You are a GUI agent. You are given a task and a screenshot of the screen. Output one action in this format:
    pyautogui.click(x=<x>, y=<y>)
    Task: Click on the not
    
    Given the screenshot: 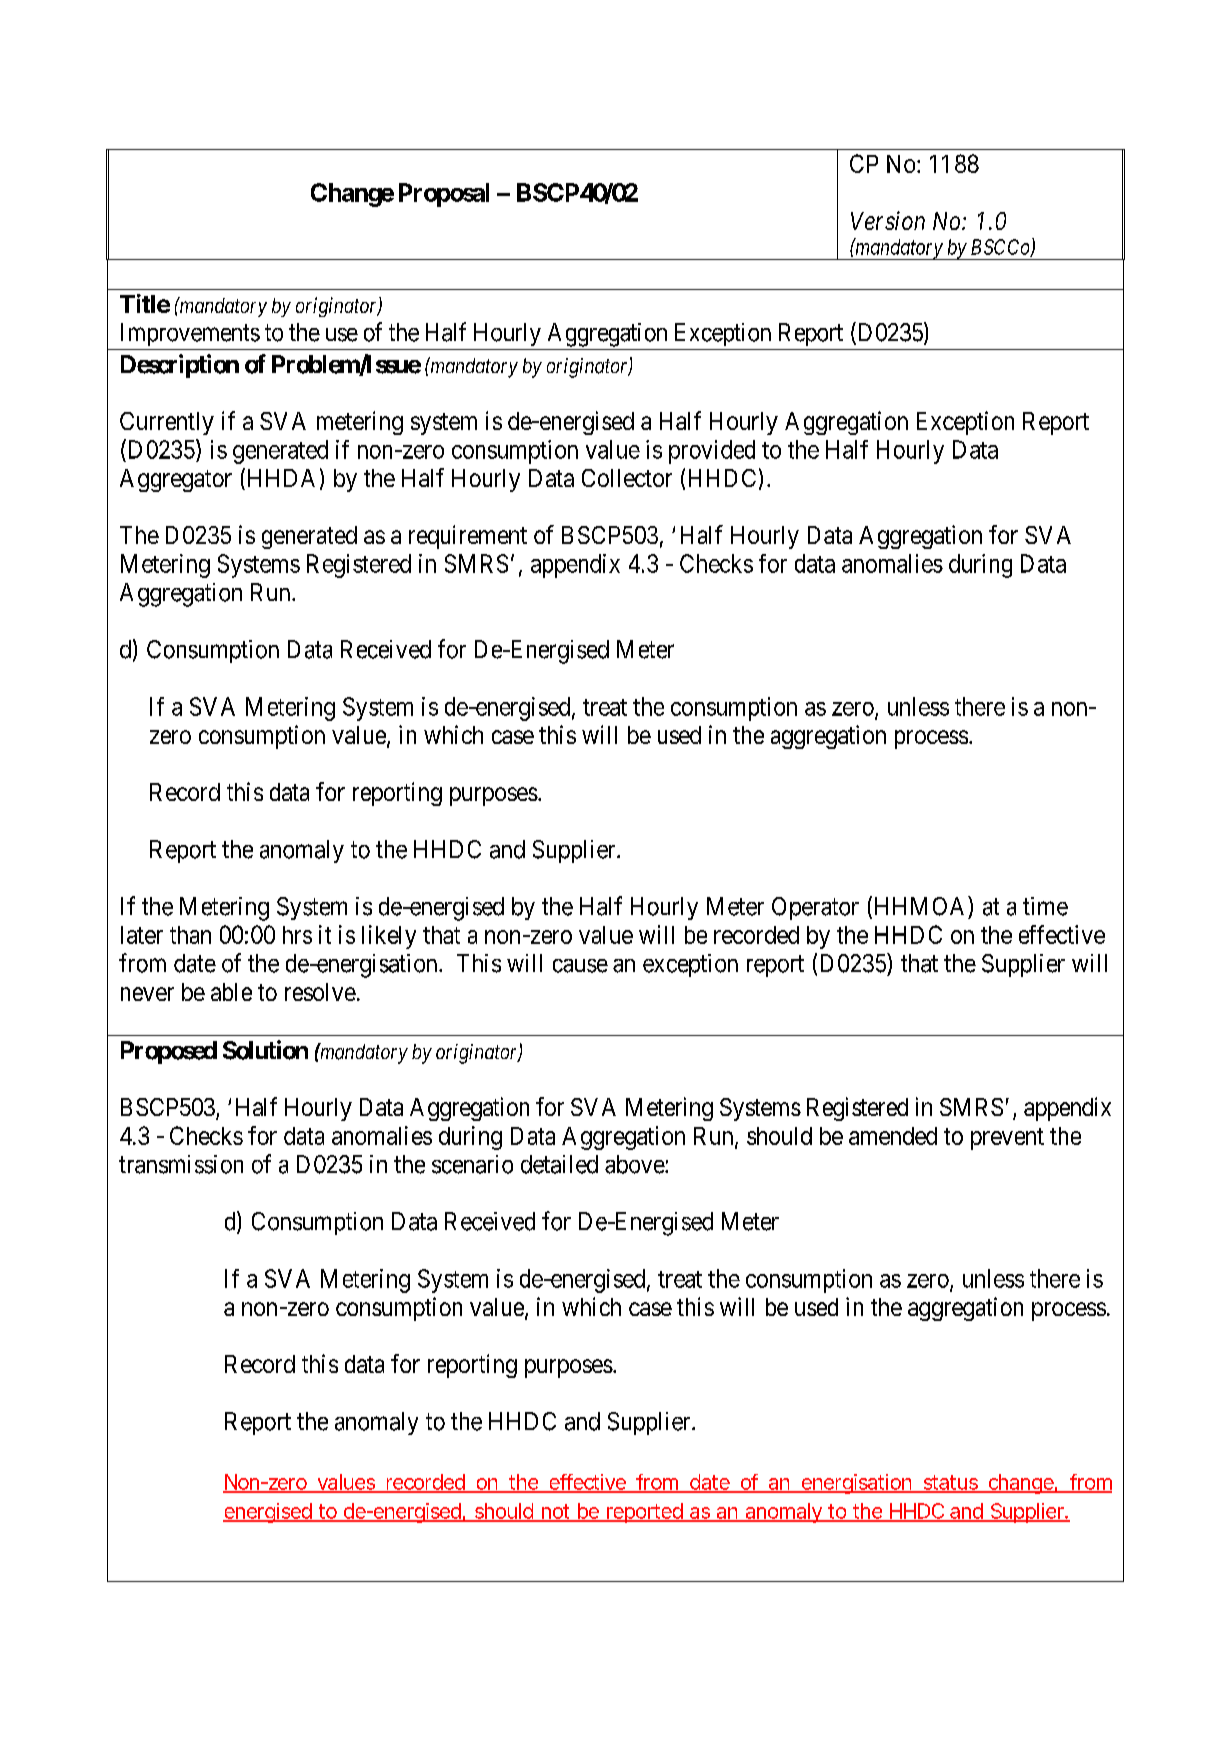 What is the action you would take?
    pyautogui.click(x=556, y=1512)
